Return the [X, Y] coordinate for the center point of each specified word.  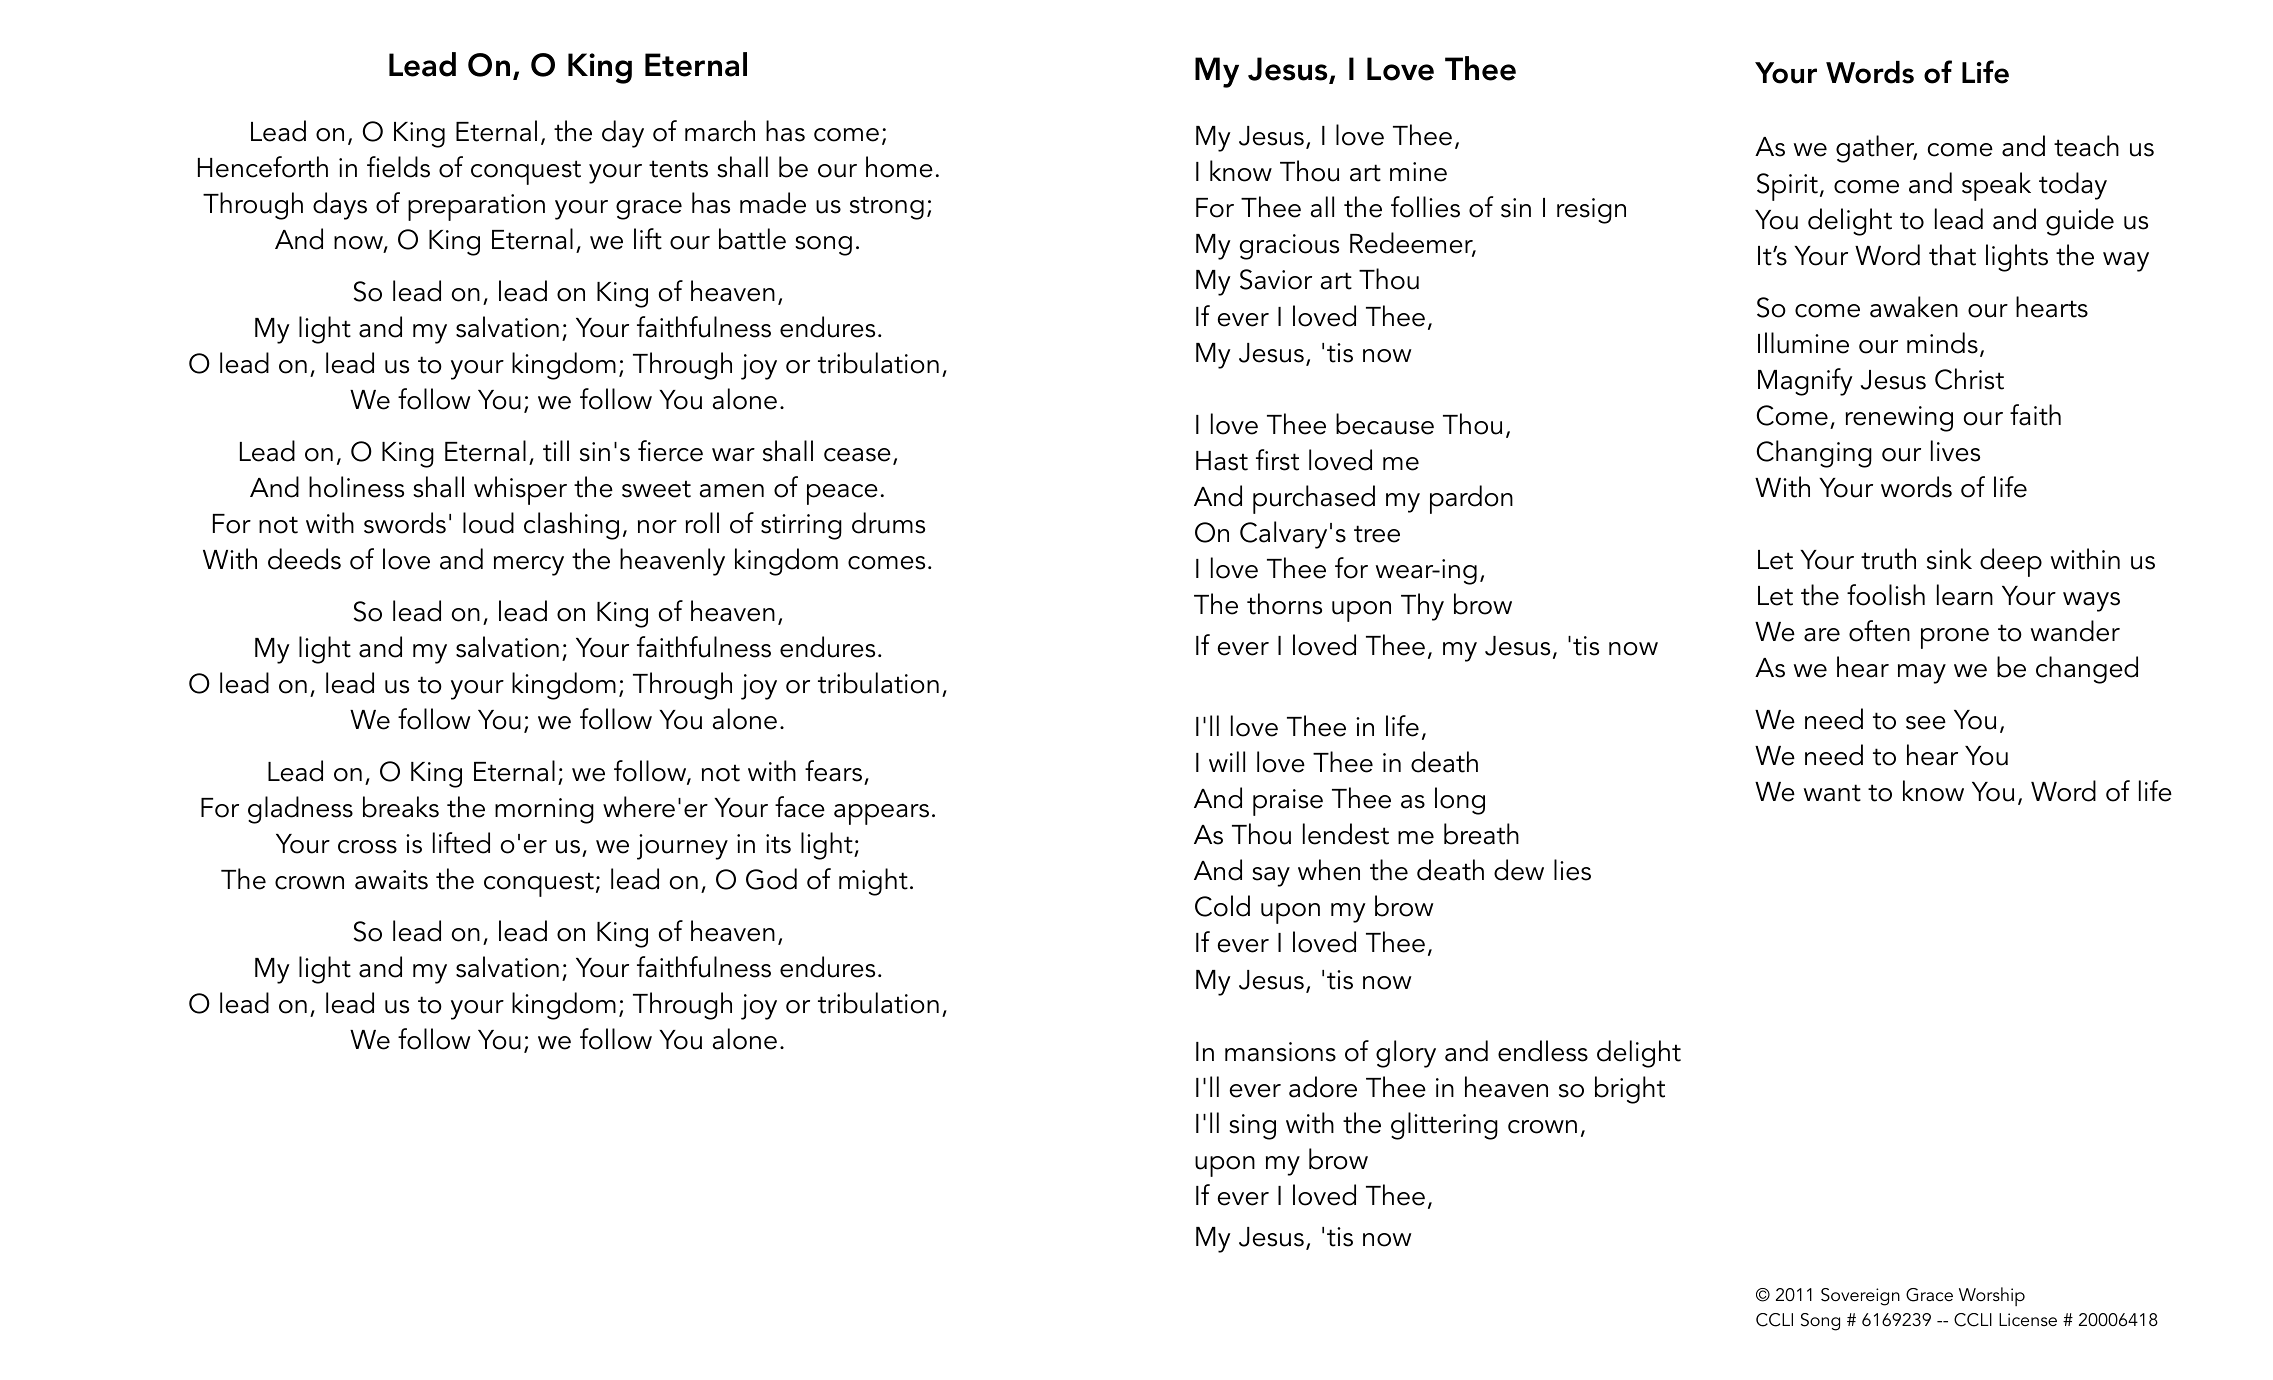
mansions [1280, 1052]
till [556, 451]
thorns [1284, 604]
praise [1288, 802]
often [1879, 631]
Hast [1222, 461]
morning [544, 811]
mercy [529, 566]
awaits [391, 880]
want [1832, 793]
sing [1252, 1127]
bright [1630, 1090]
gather [1876, 149]
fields [398, 167]
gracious [1289, 247]
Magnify [1805, 382]
